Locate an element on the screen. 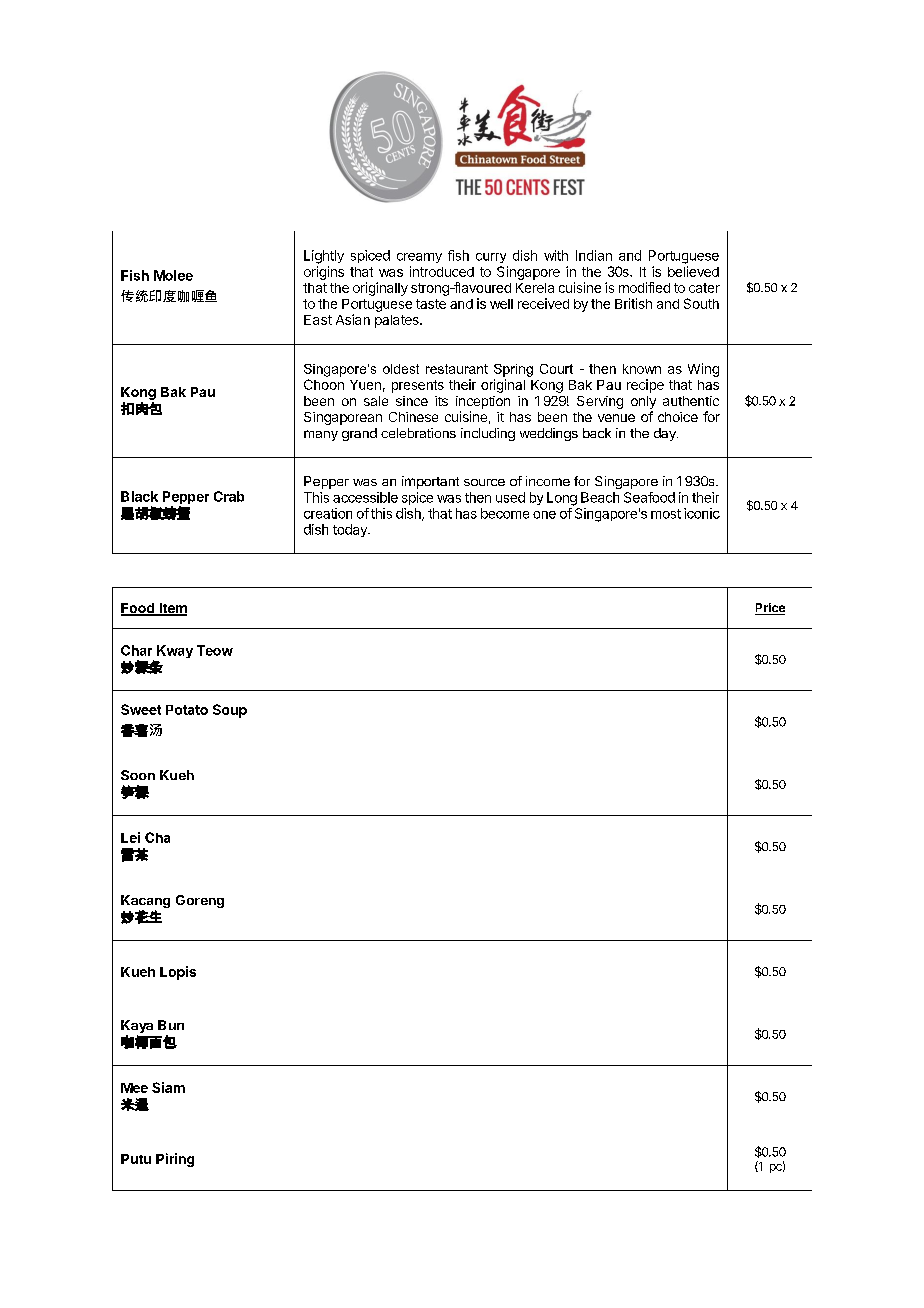 This screenshot has height=1308, width=924. Lei is located at coordinates (130, 837).
